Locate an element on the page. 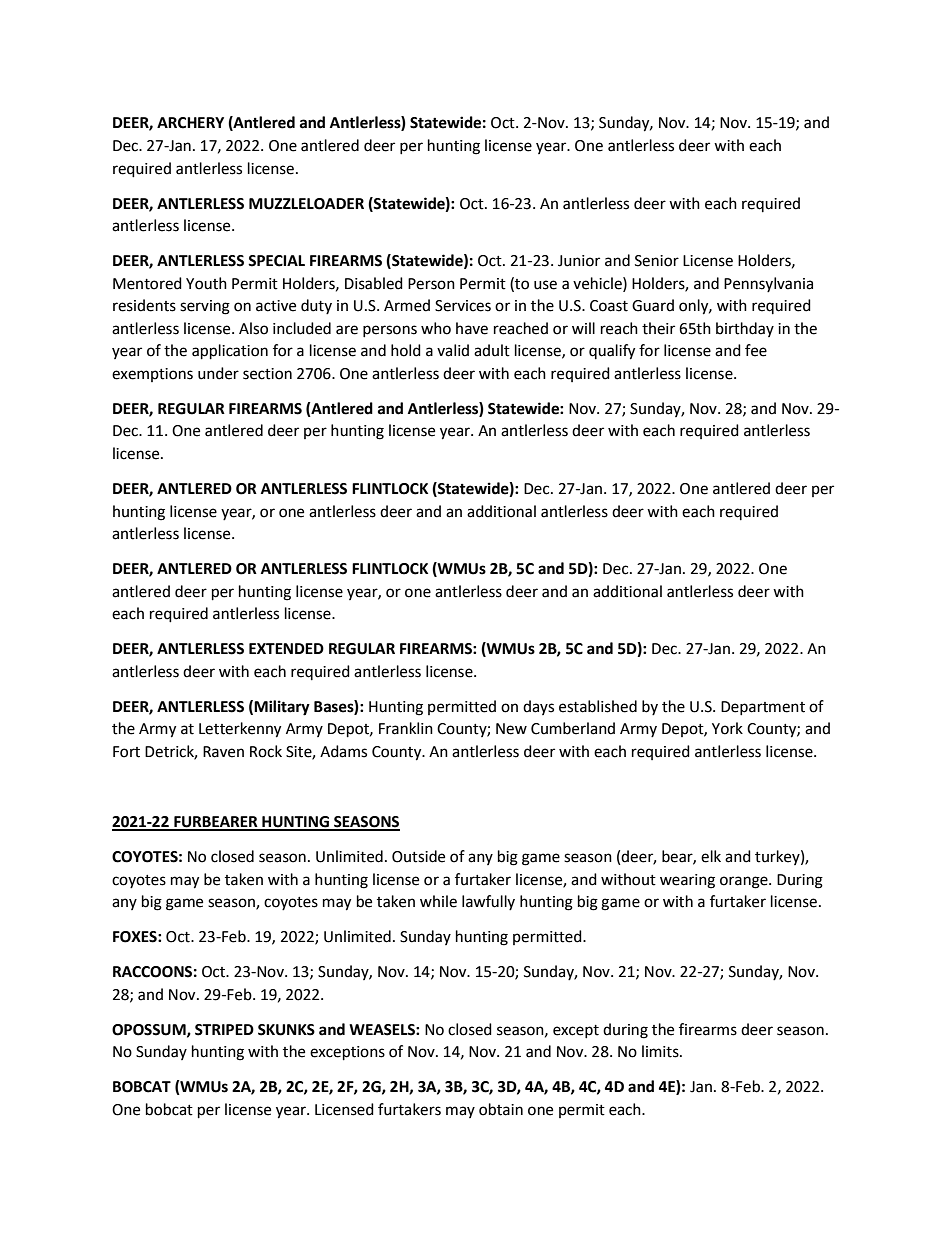 Image resolution: width=952 pixels, height=1233 pixels. valid is located at coordinates (453, 350).
